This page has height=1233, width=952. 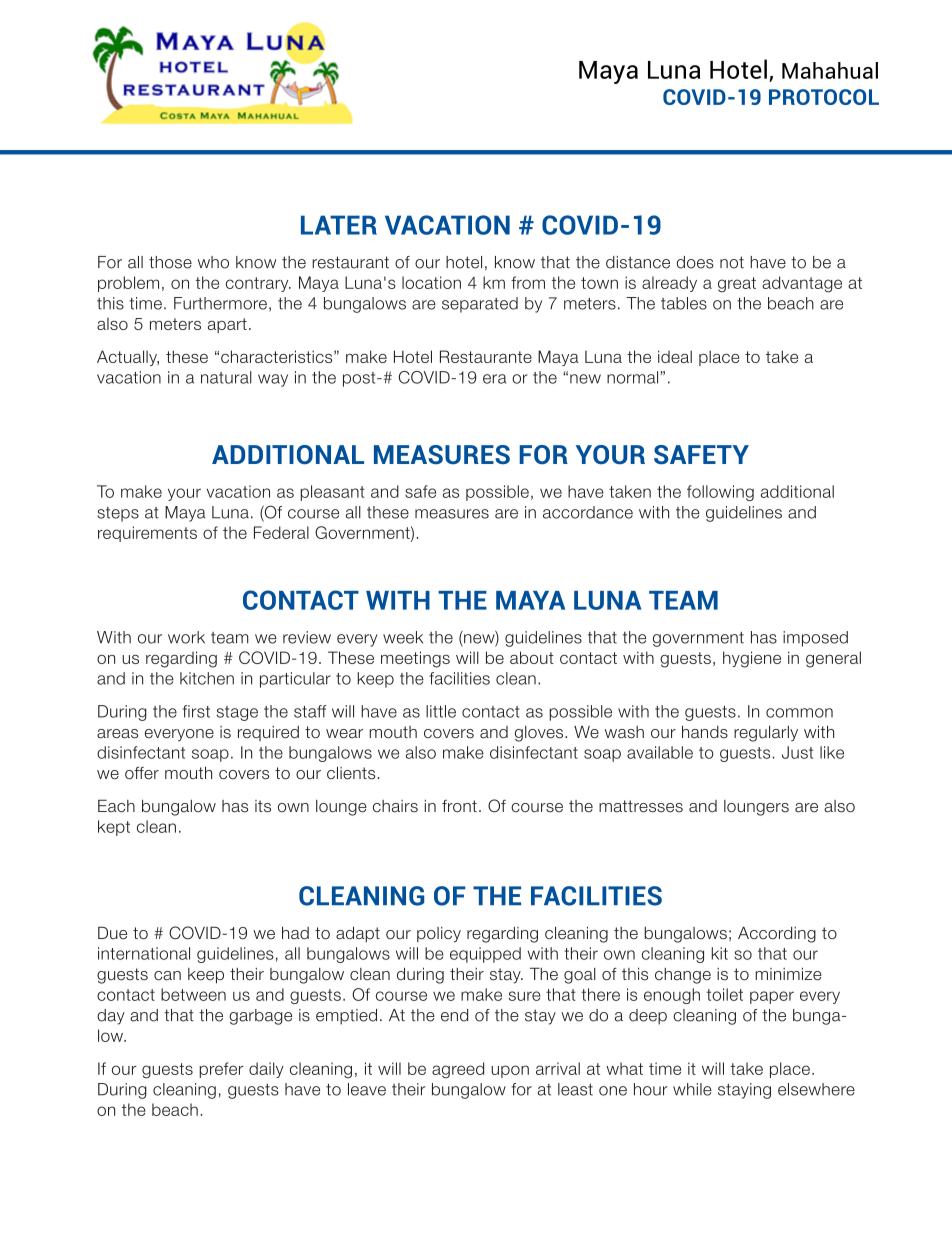 What do you see at coordinates (339, 225) in the page?
I see `LATER` at bounding box center [339, 225].
